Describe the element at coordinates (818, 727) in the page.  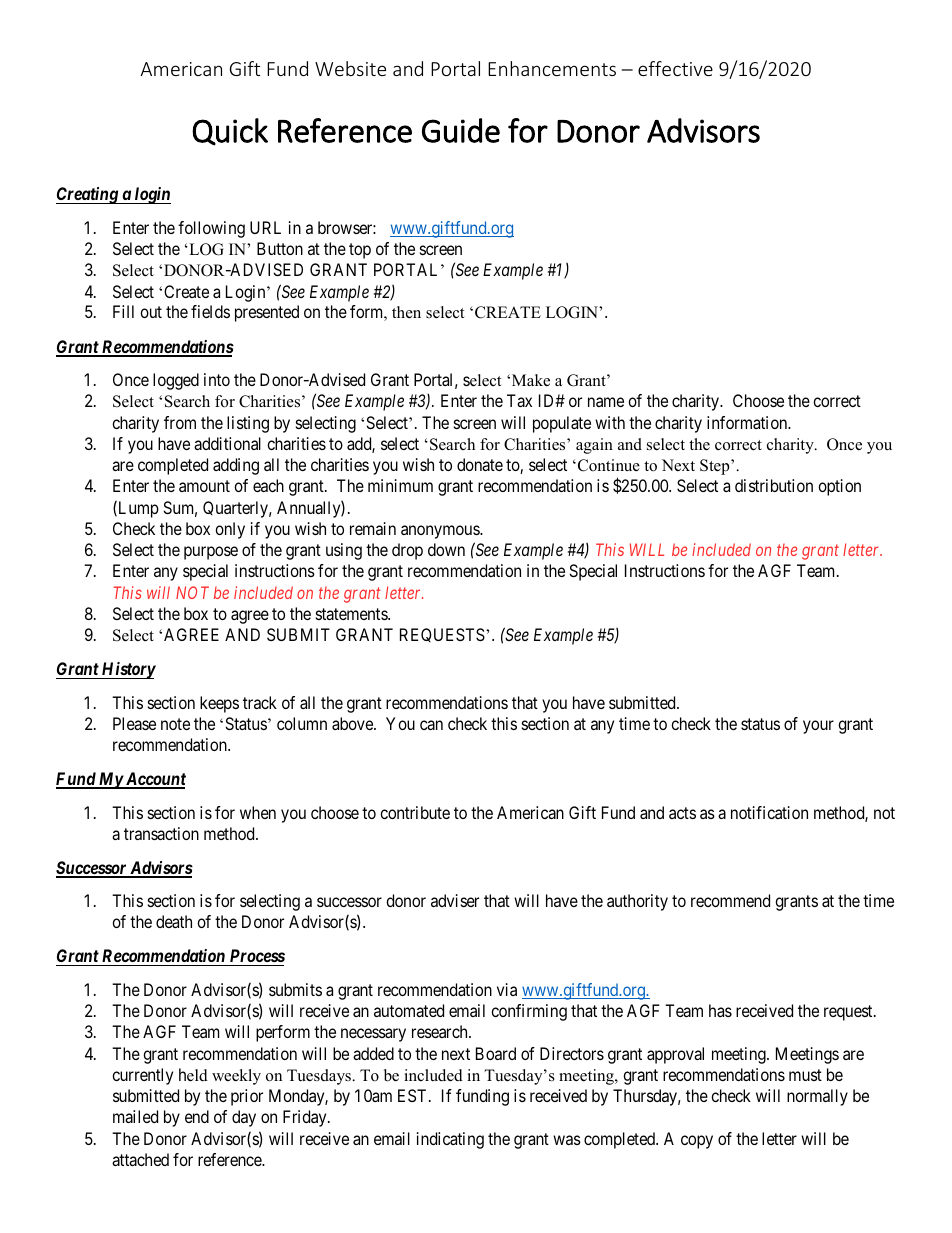
I see `your` at that location.
